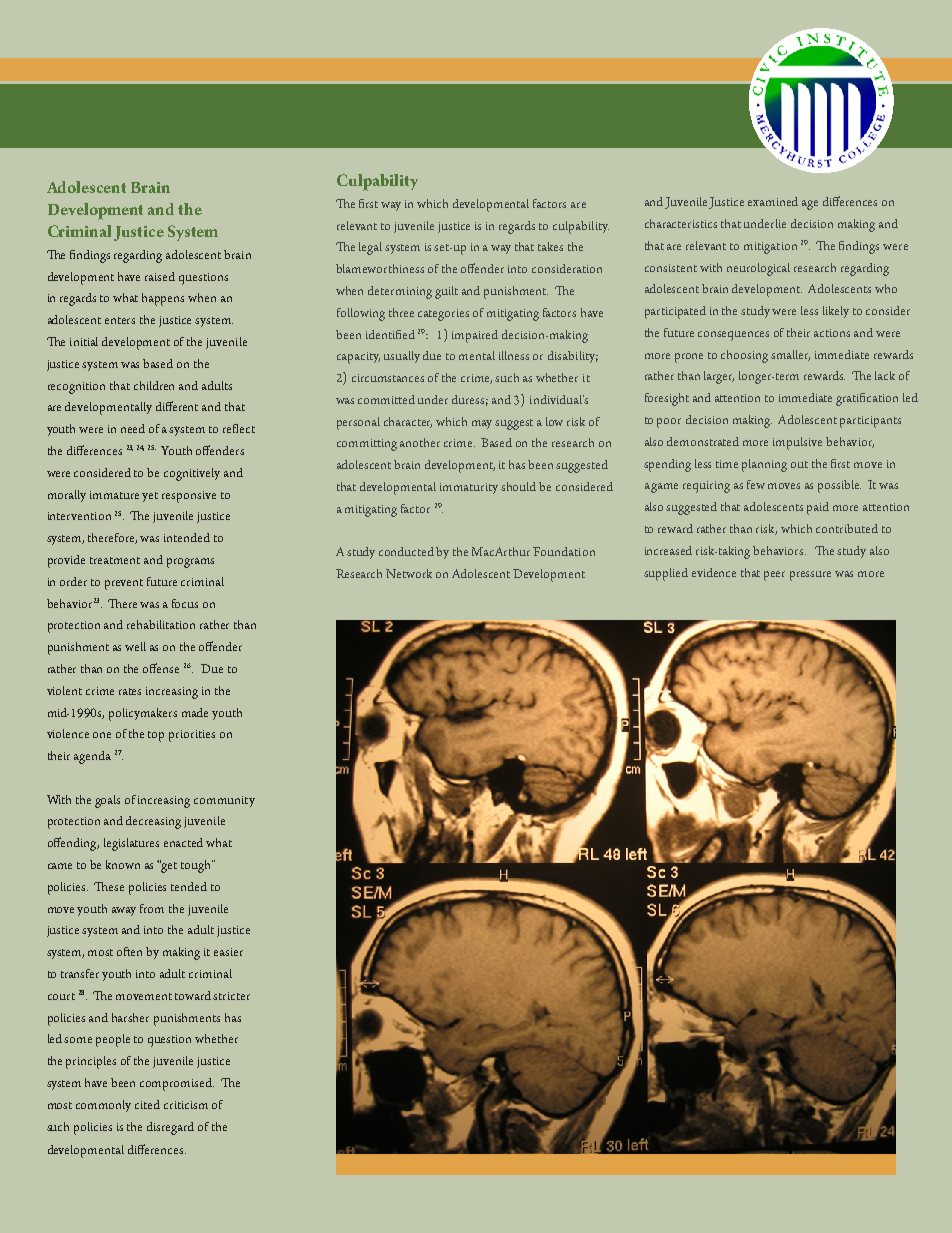 The height and width of the image is (1233, 952). What do you see at coordinates (774, 576) in the image?
I see `peer` at bounding box center [774, 576].
